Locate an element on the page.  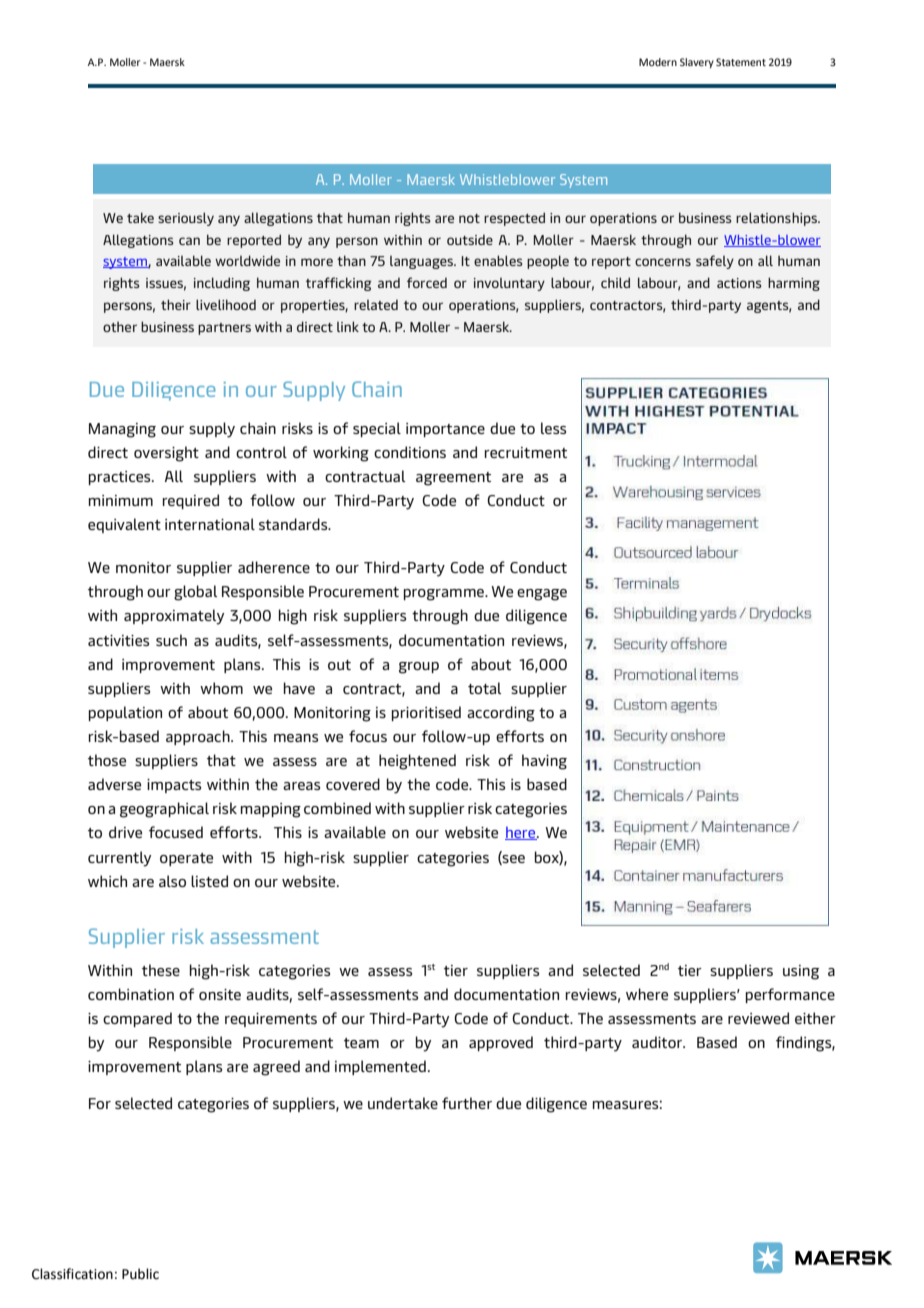
agreement is located at coordinates (453, 479).
